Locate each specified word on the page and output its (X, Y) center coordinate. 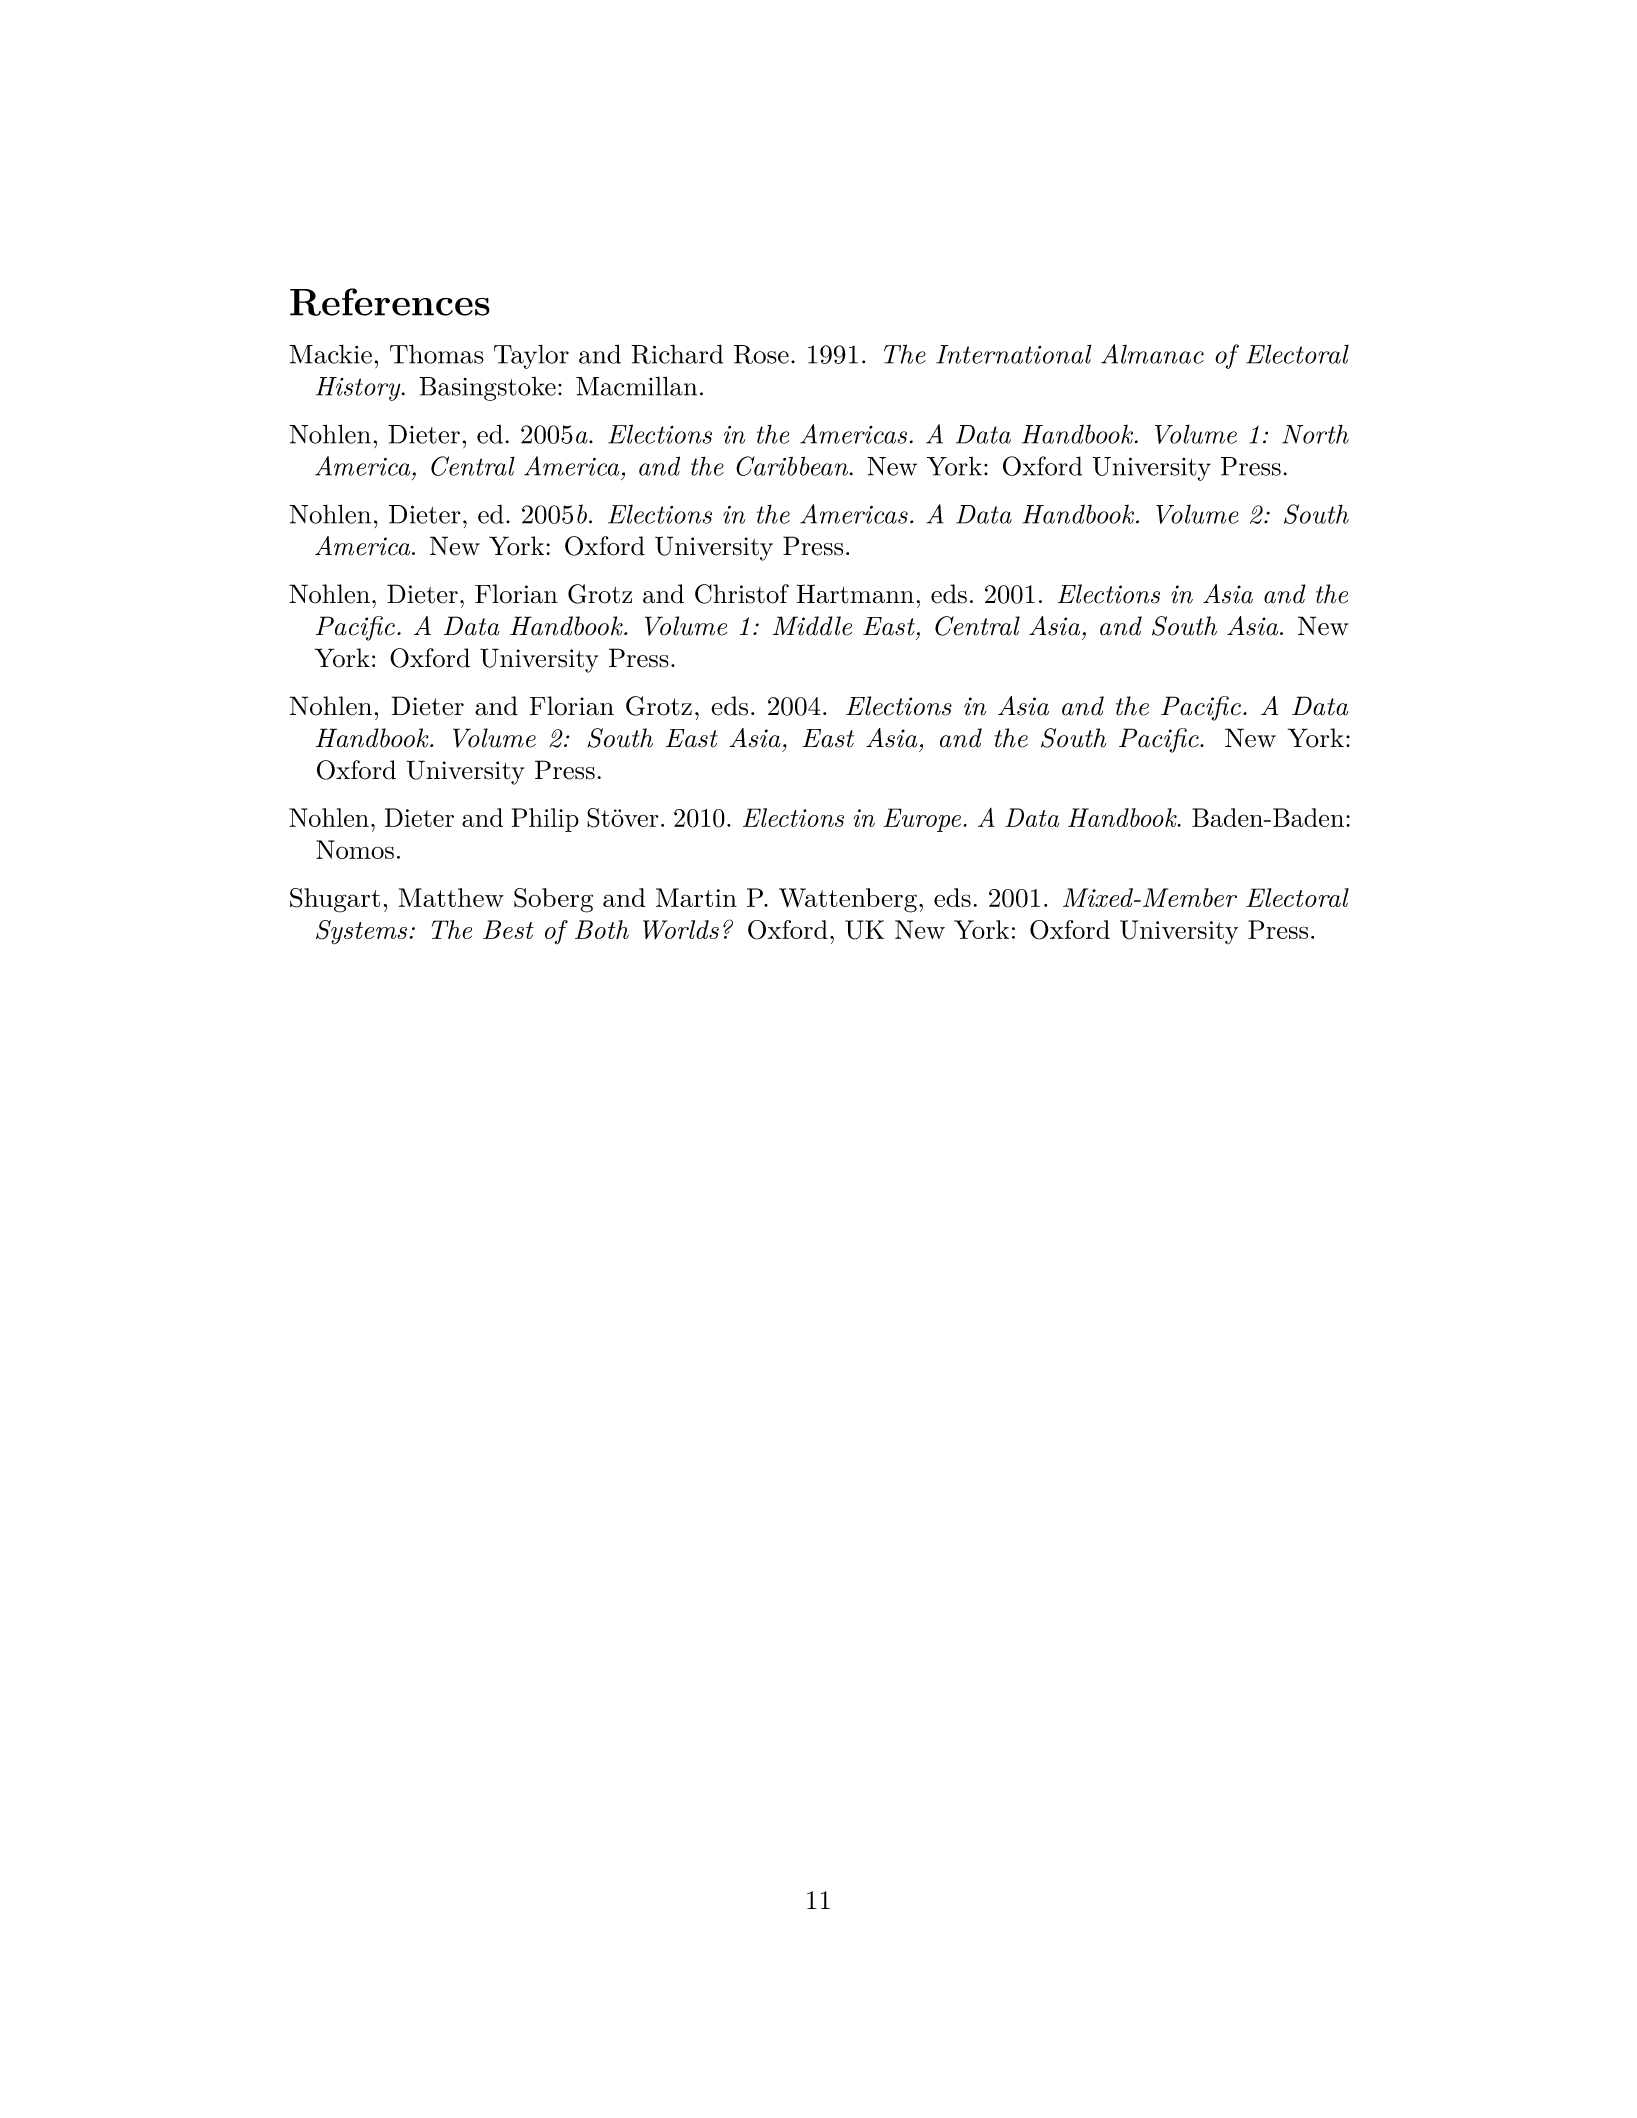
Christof (742, 594)
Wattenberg (848, 900)
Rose (761, 354)
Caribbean (792, 466)
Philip (545, 820)
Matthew (451, 897)
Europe (922, 820)
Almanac (1152, 354)
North (1315, 434)
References (390, 302)
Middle (812, 626)
